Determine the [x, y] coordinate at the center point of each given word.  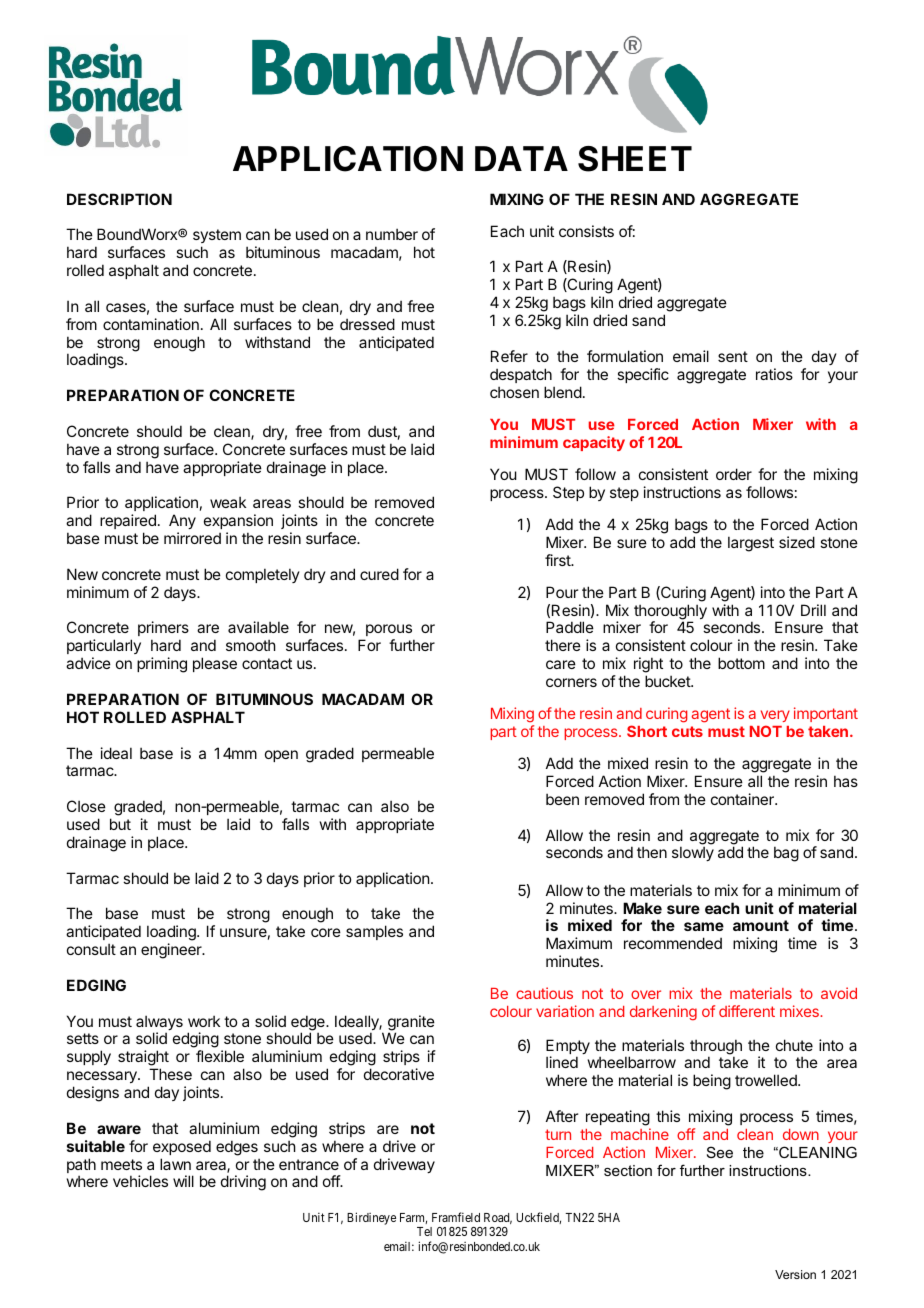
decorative [399, 1074]
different [747, 1011]
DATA [521, 158]
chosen [514, 392]
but [120, 824]
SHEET [635, 159]
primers [163, 630]
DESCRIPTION [119, 199]
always [159, 1024]
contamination [151, 324]
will [183, 1181]
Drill [813, 610]
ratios [774, 374]
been [562, 799]
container [743, 799]
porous [389, 632]
